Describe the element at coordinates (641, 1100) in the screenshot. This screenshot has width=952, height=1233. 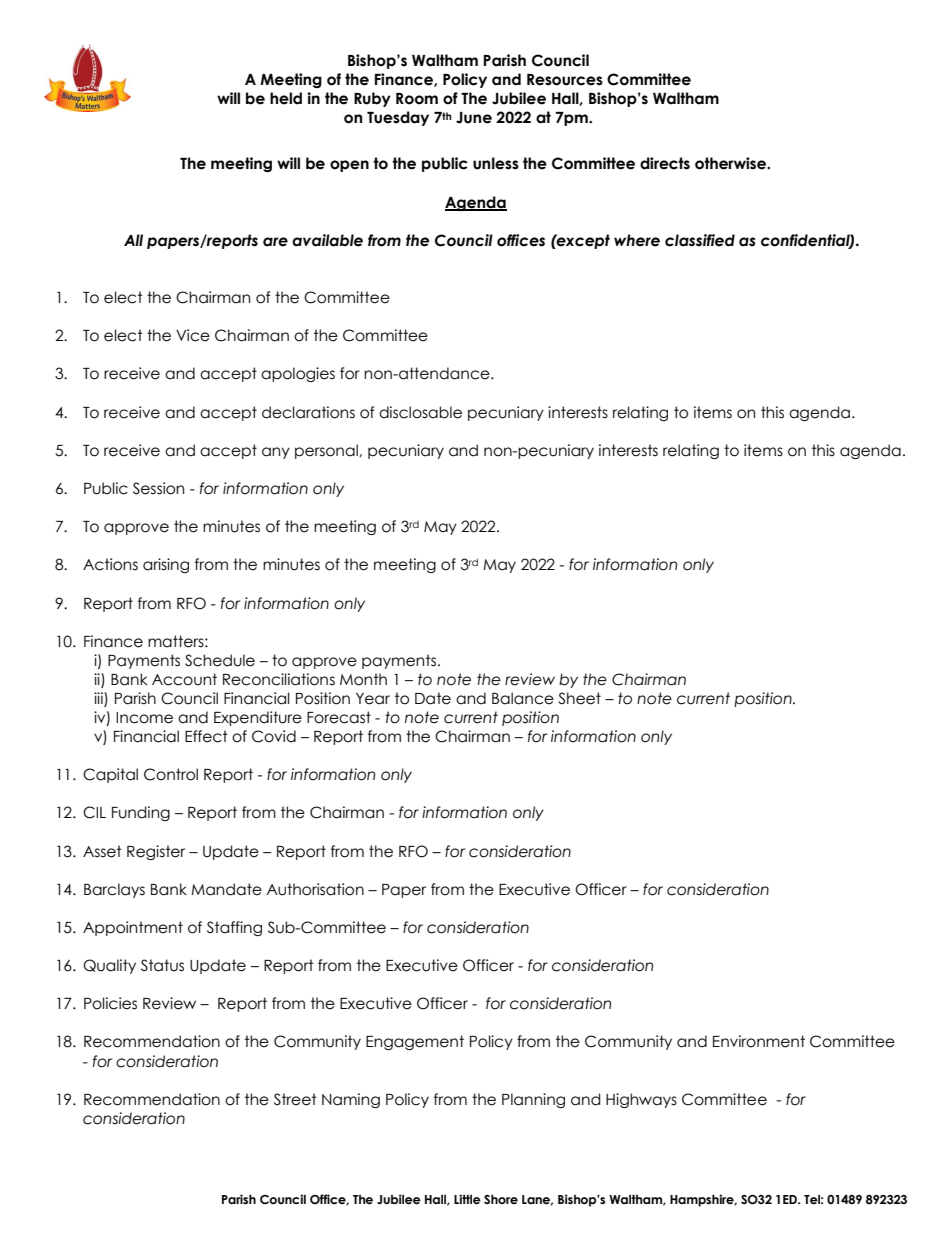
I see `Highways` at that location.
